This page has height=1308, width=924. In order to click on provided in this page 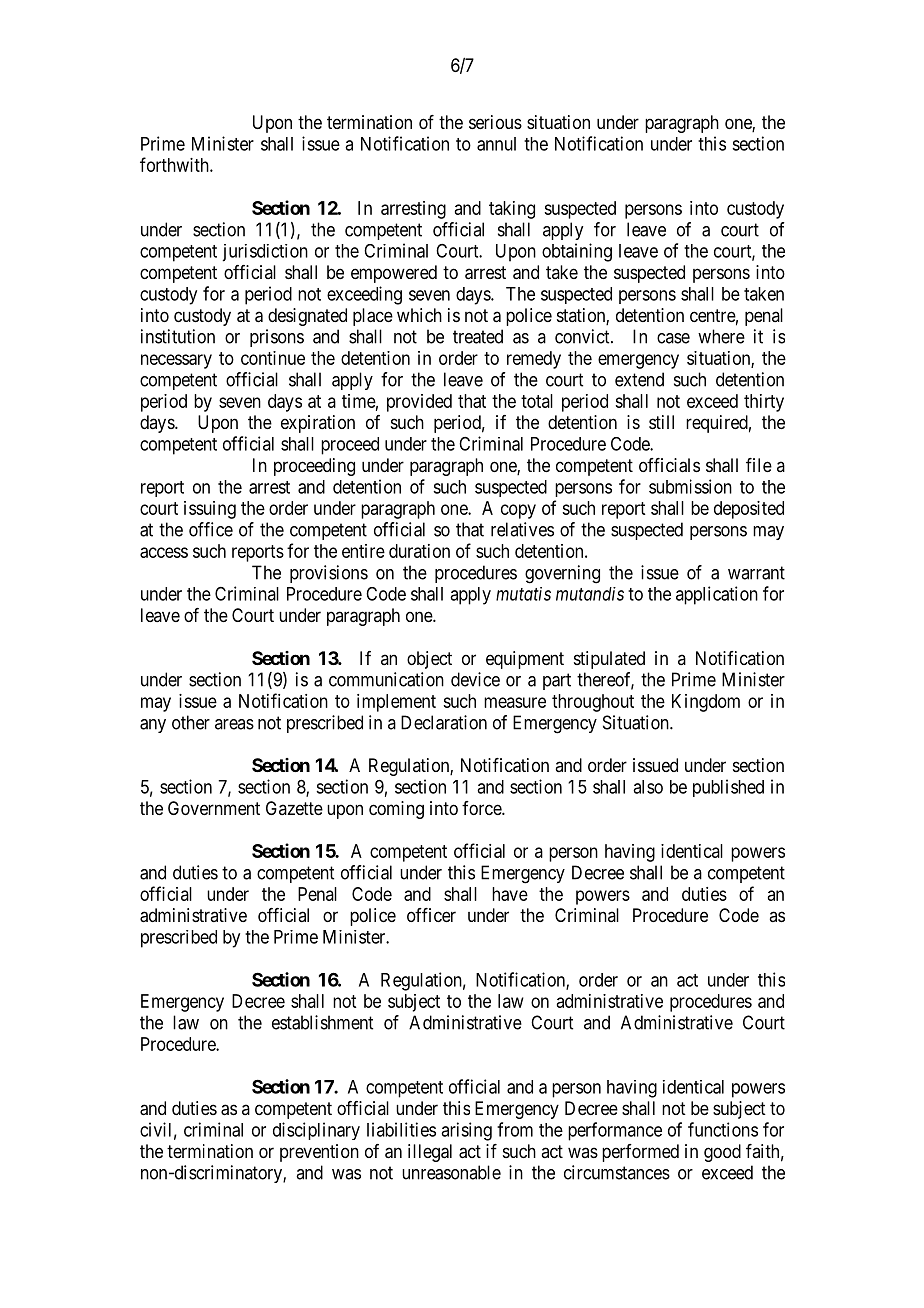, I will do `click(419, 403)`.
